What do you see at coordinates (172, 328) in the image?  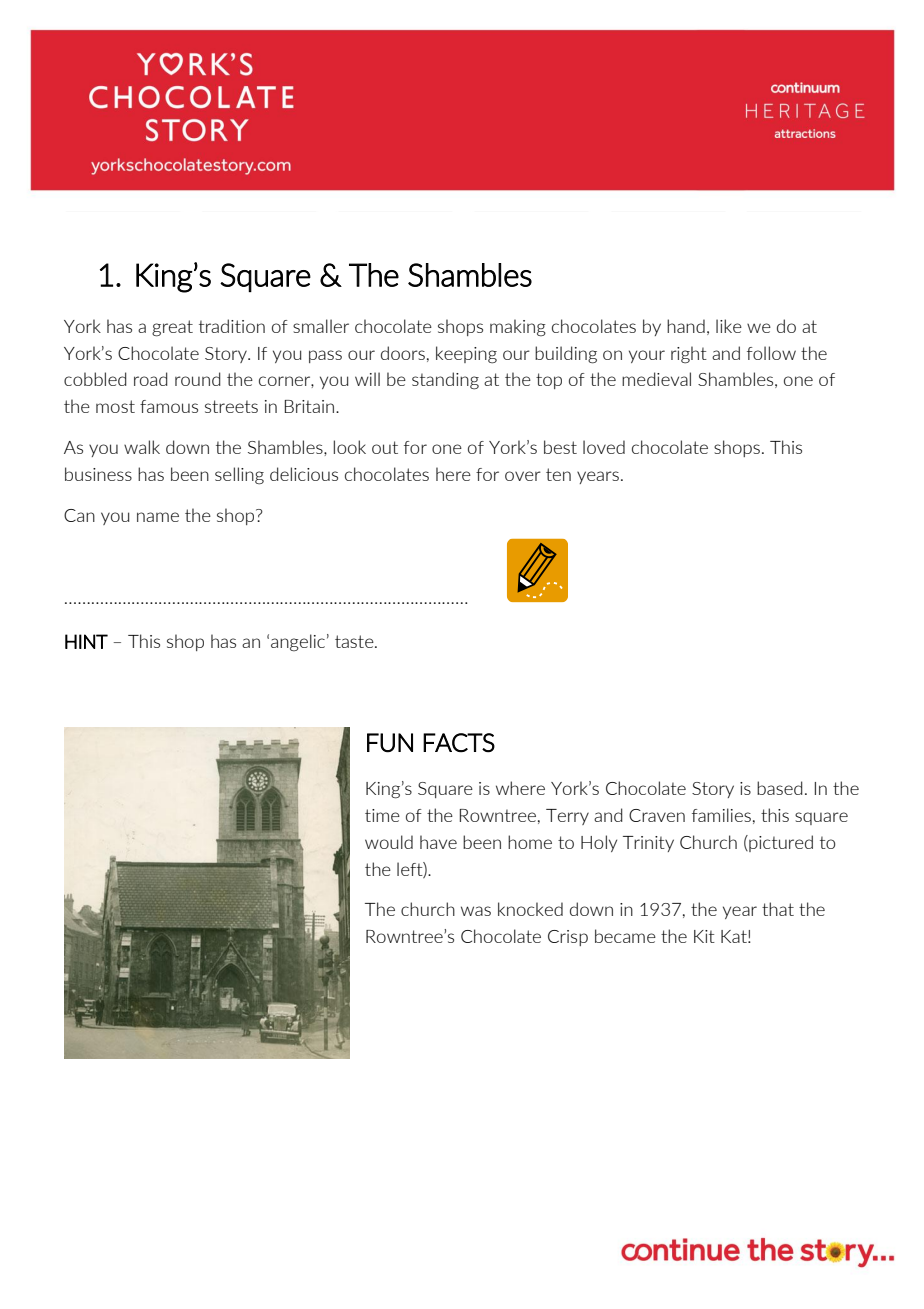 I see `great` at bounding box center [172, 328].
